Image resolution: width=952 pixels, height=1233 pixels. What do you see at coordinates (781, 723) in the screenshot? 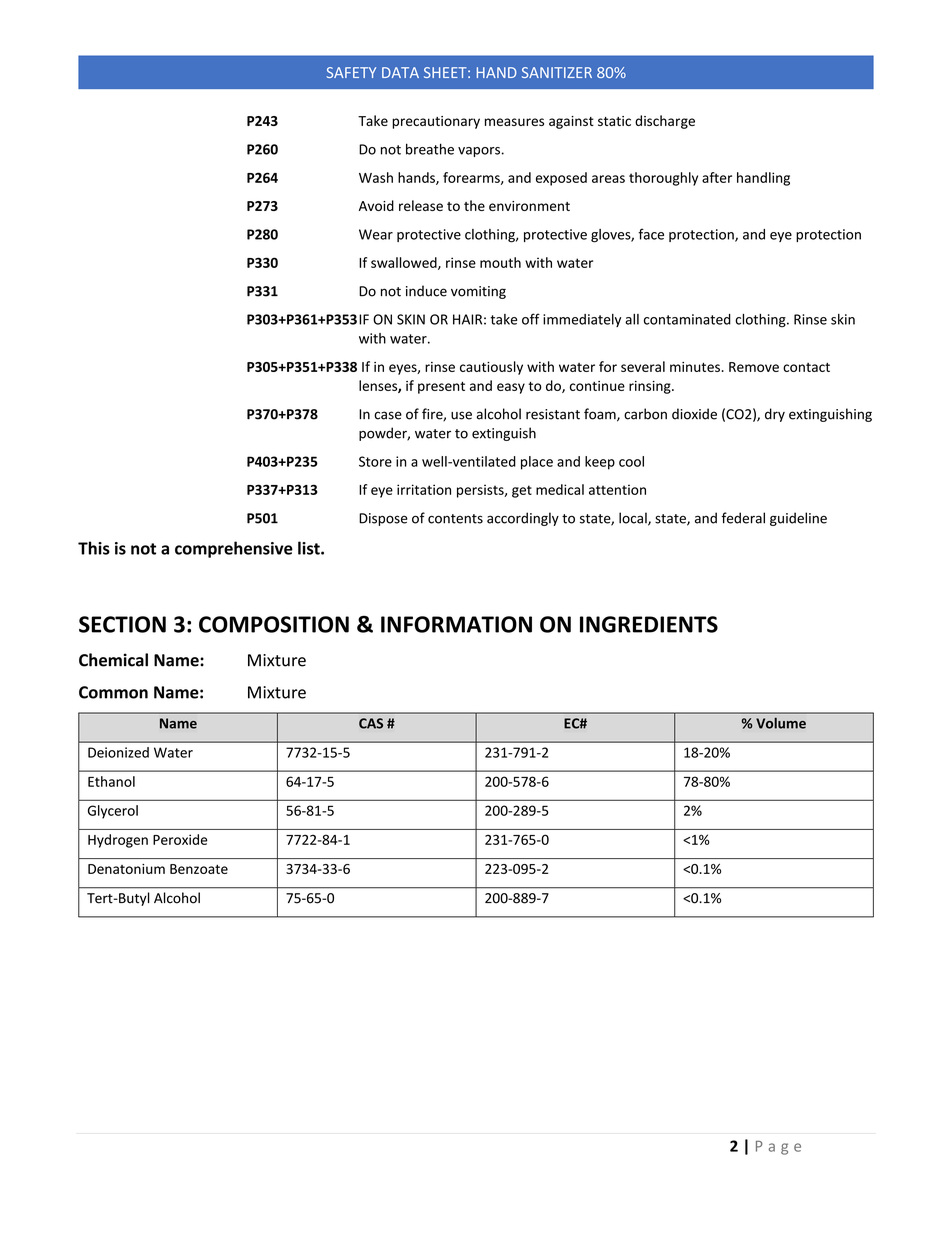
I see `Volume` at bounding box center [781, 723].
